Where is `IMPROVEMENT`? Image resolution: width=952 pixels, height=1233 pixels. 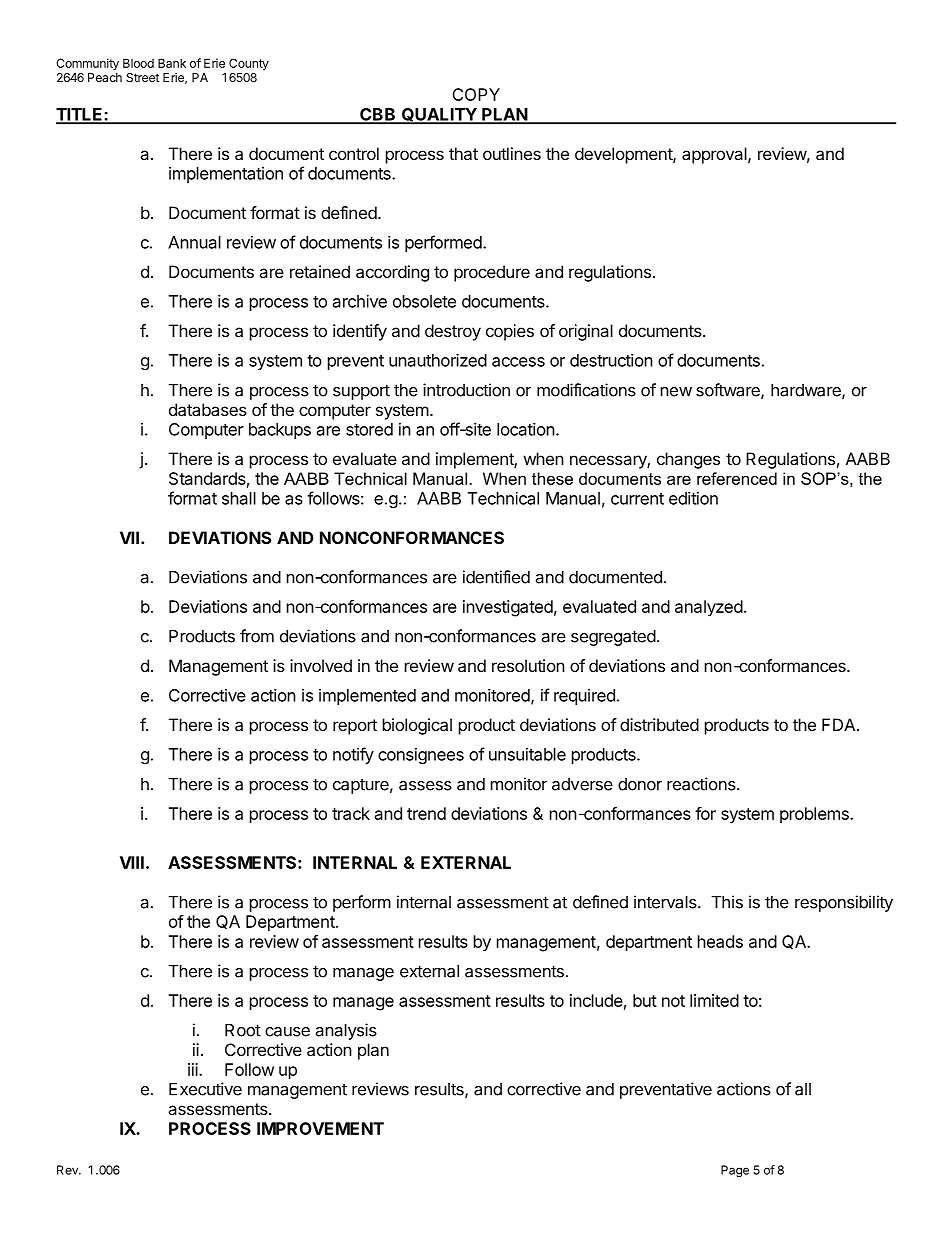 IMPROVEMENT is located at coordinates (320, 1128).
